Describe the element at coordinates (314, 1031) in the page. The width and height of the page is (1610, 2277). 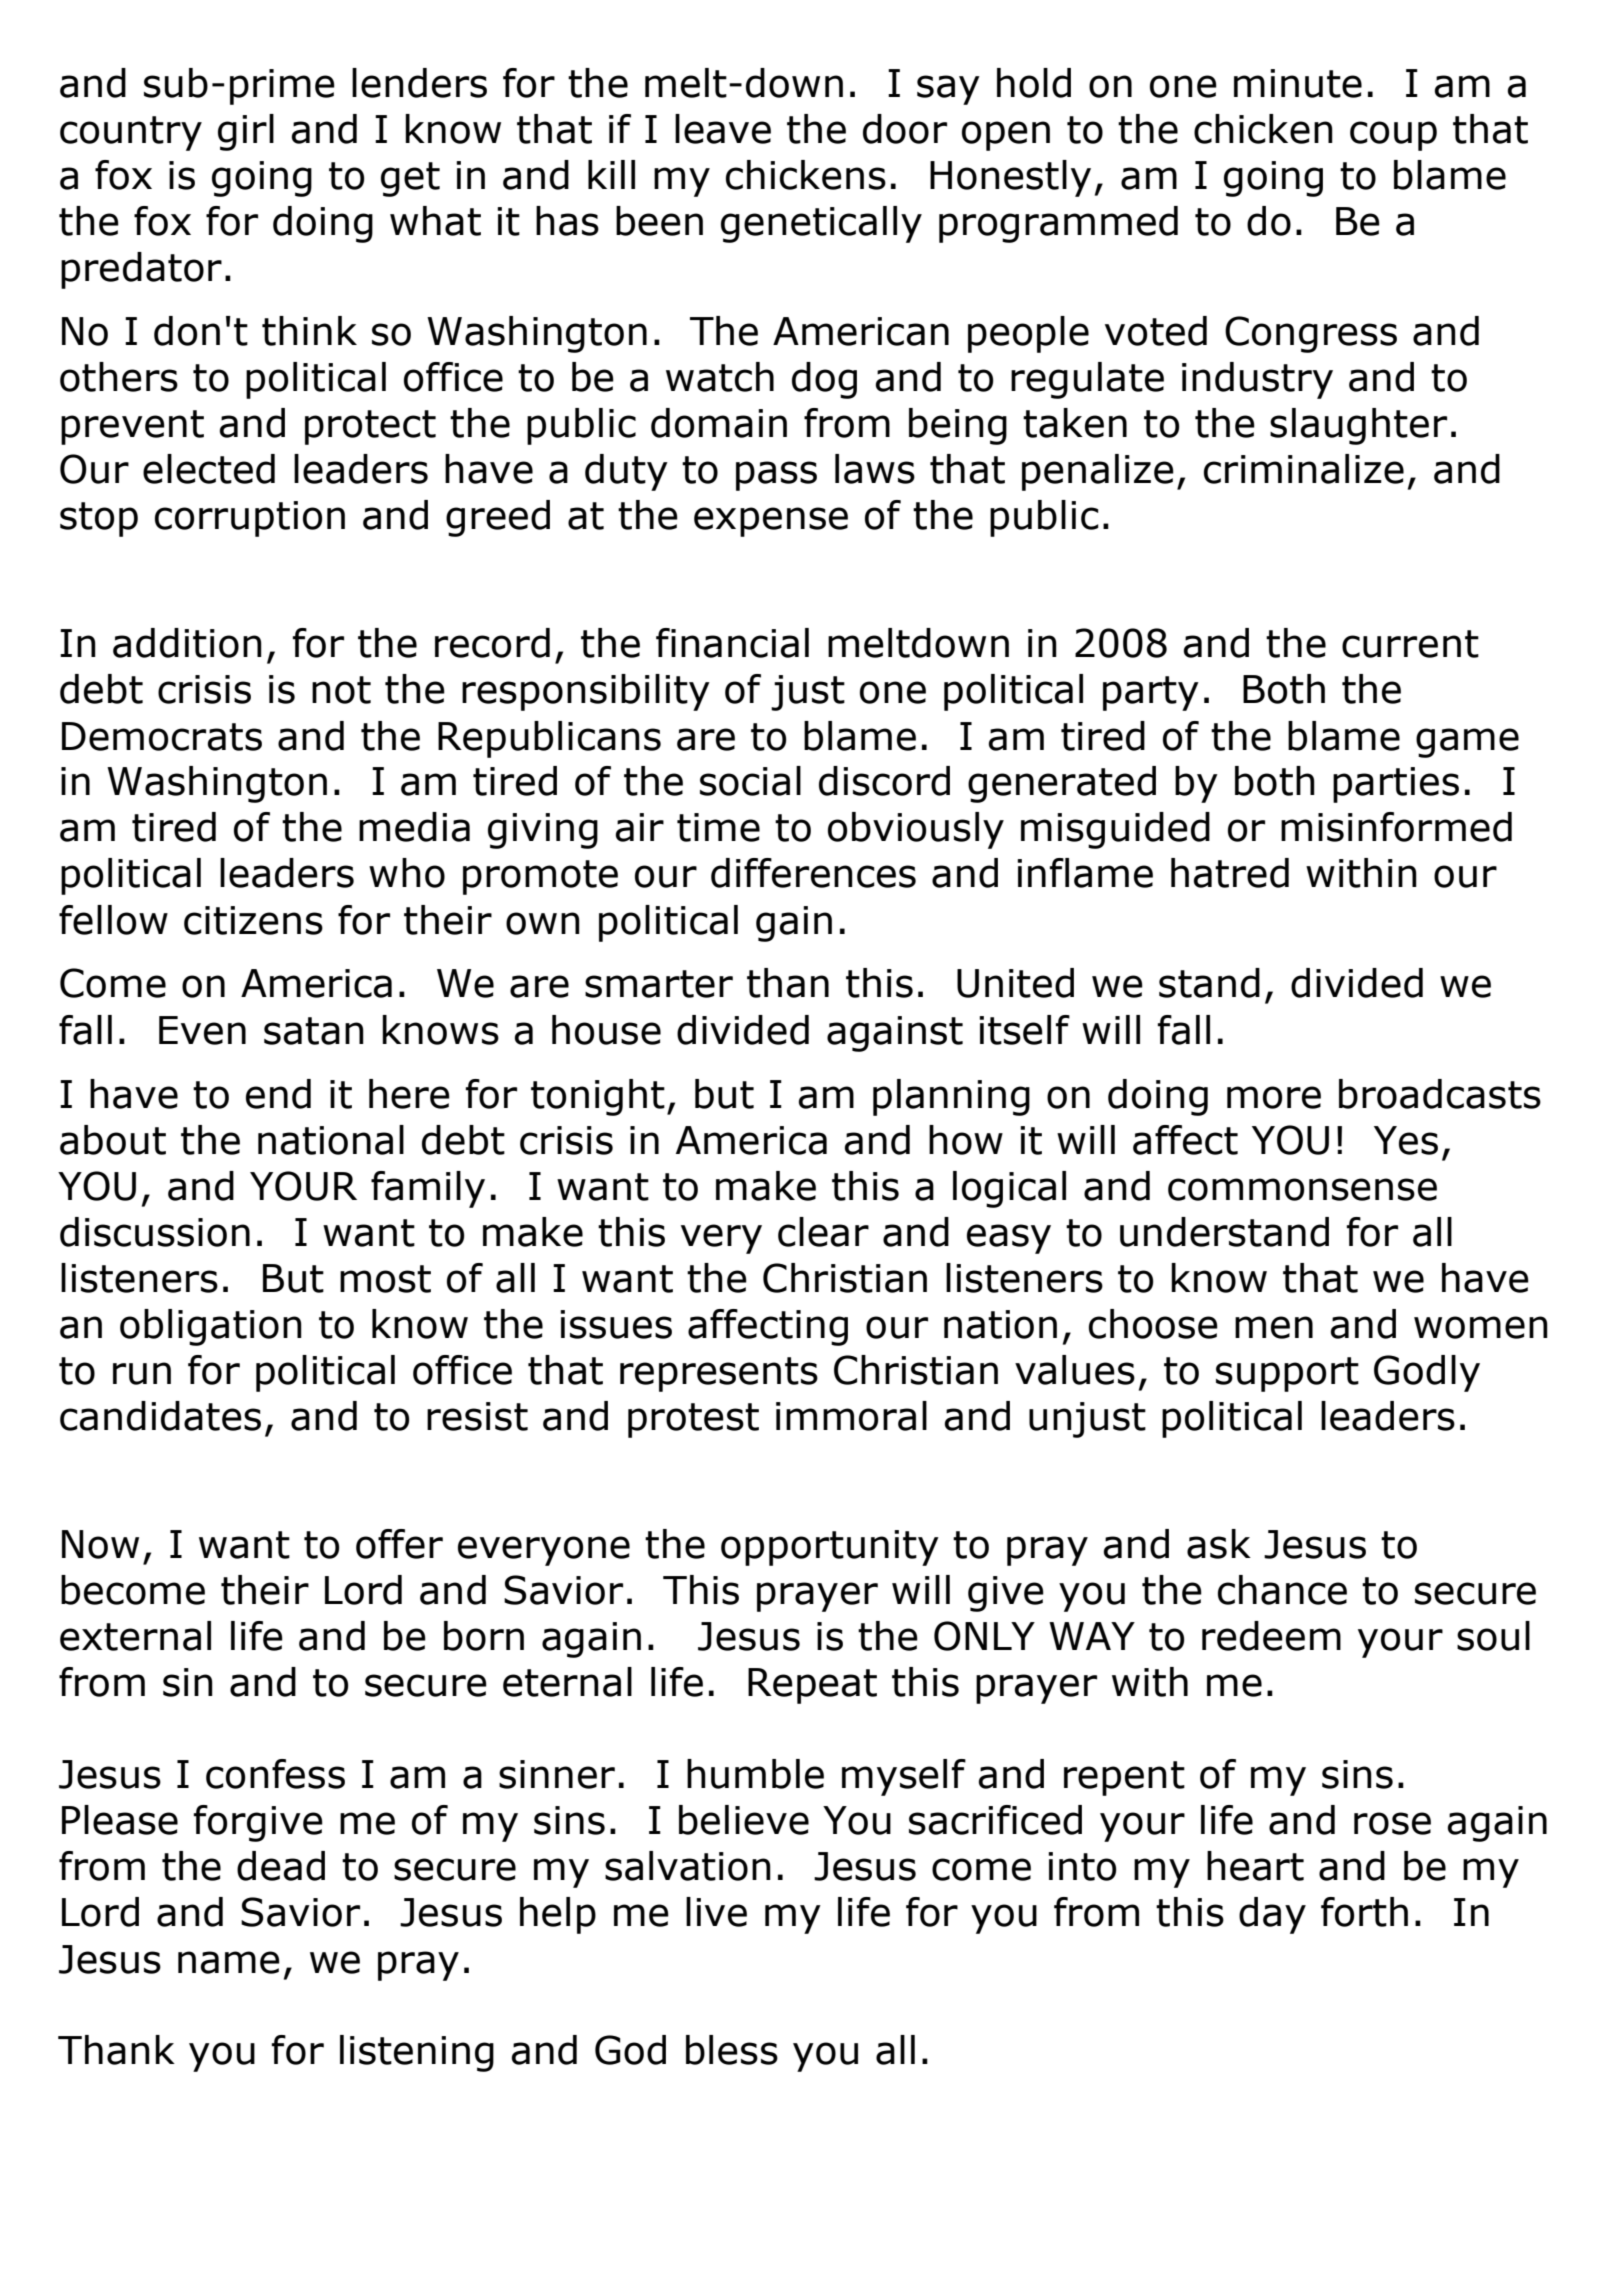
I see `satan` at that location.
